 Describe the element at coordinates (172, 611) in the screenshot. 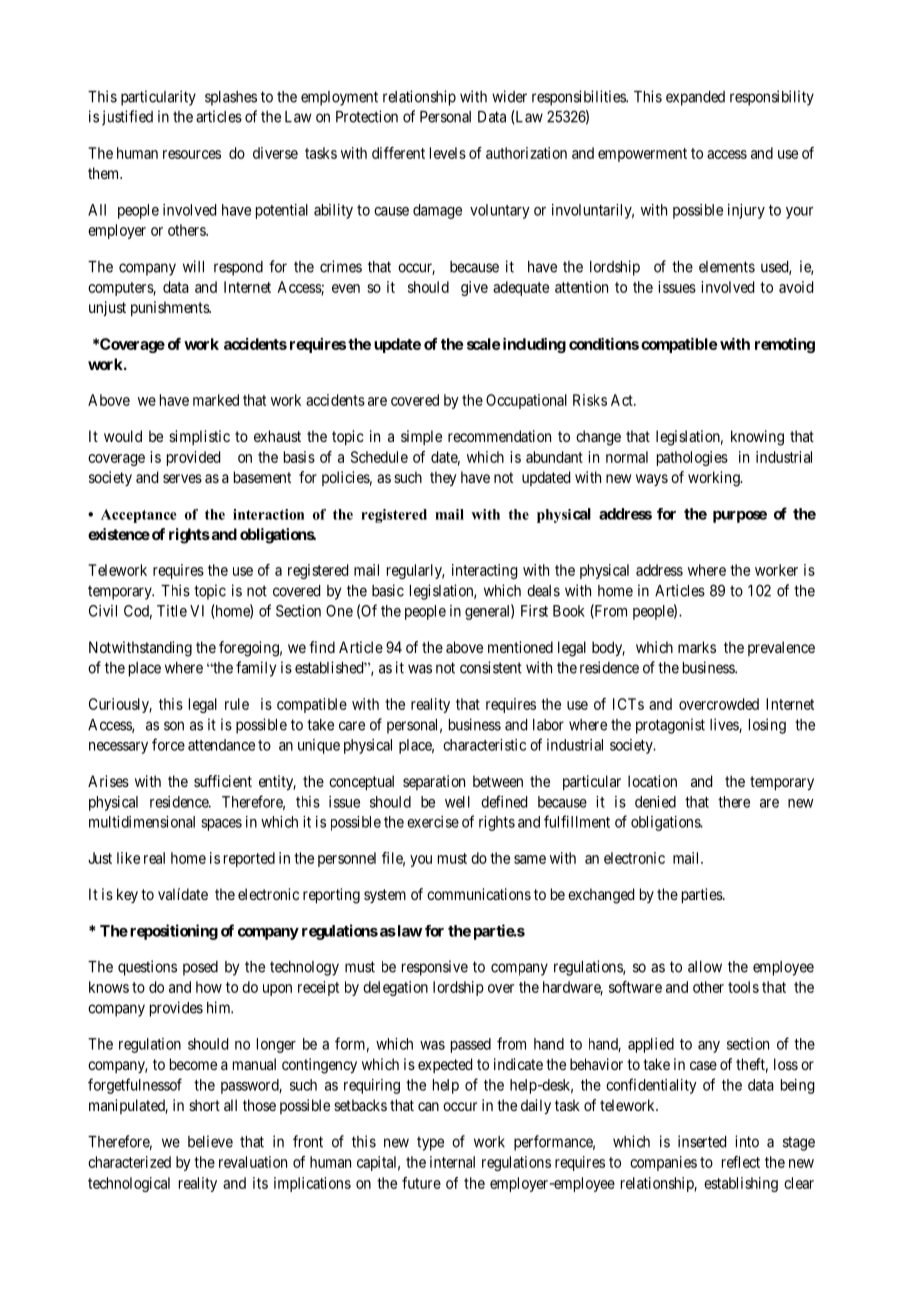

I see `Title` at that location.
